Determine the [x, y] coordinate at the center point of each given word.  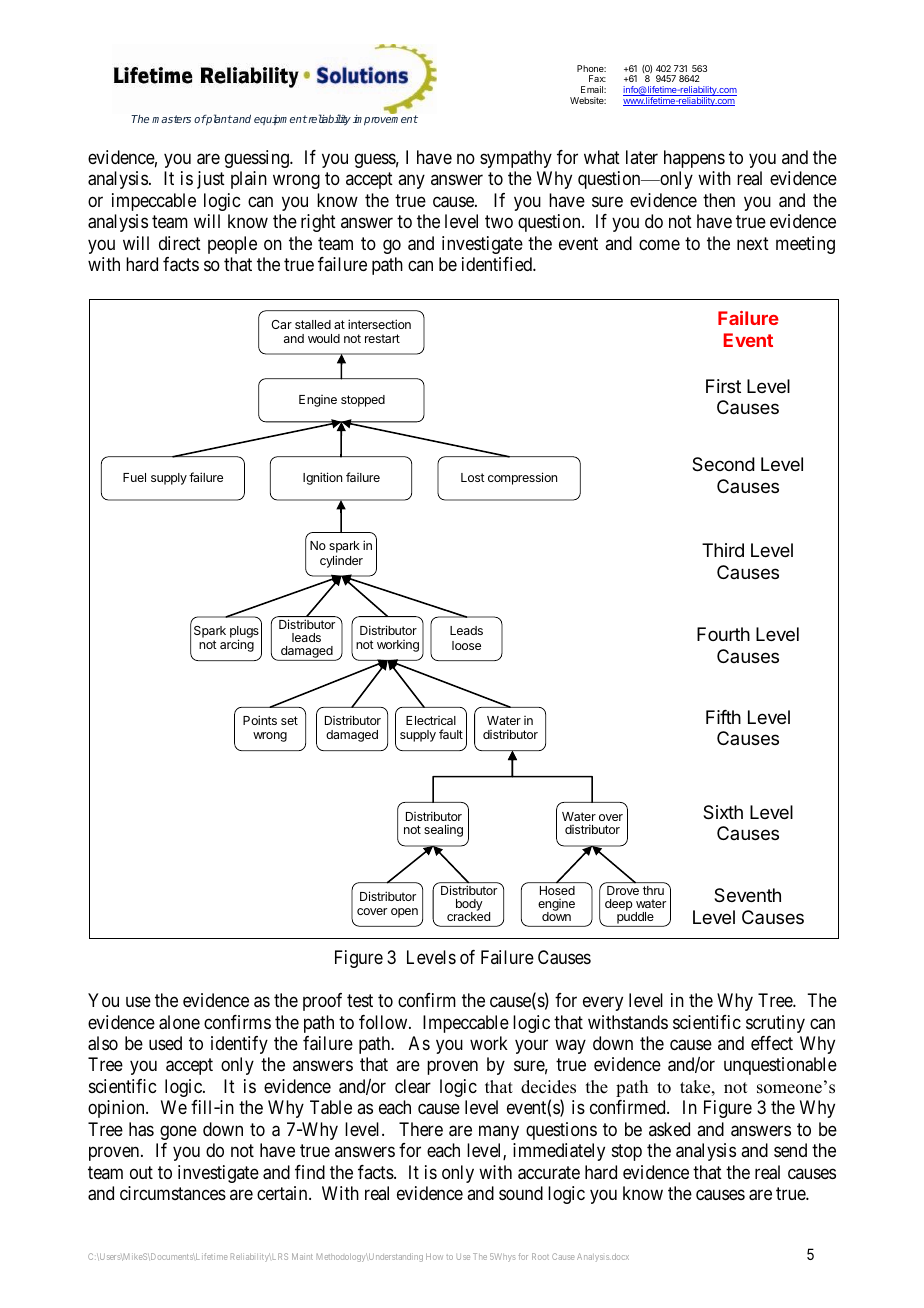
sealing [443, 831]
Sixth [723, 812]
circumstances [173, 1193]
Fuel [134, 477]
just [211, 180]
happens [694, 159]
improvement [385, 120]
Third [723, 550]
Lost [473, 477]
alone [179, 1022]
